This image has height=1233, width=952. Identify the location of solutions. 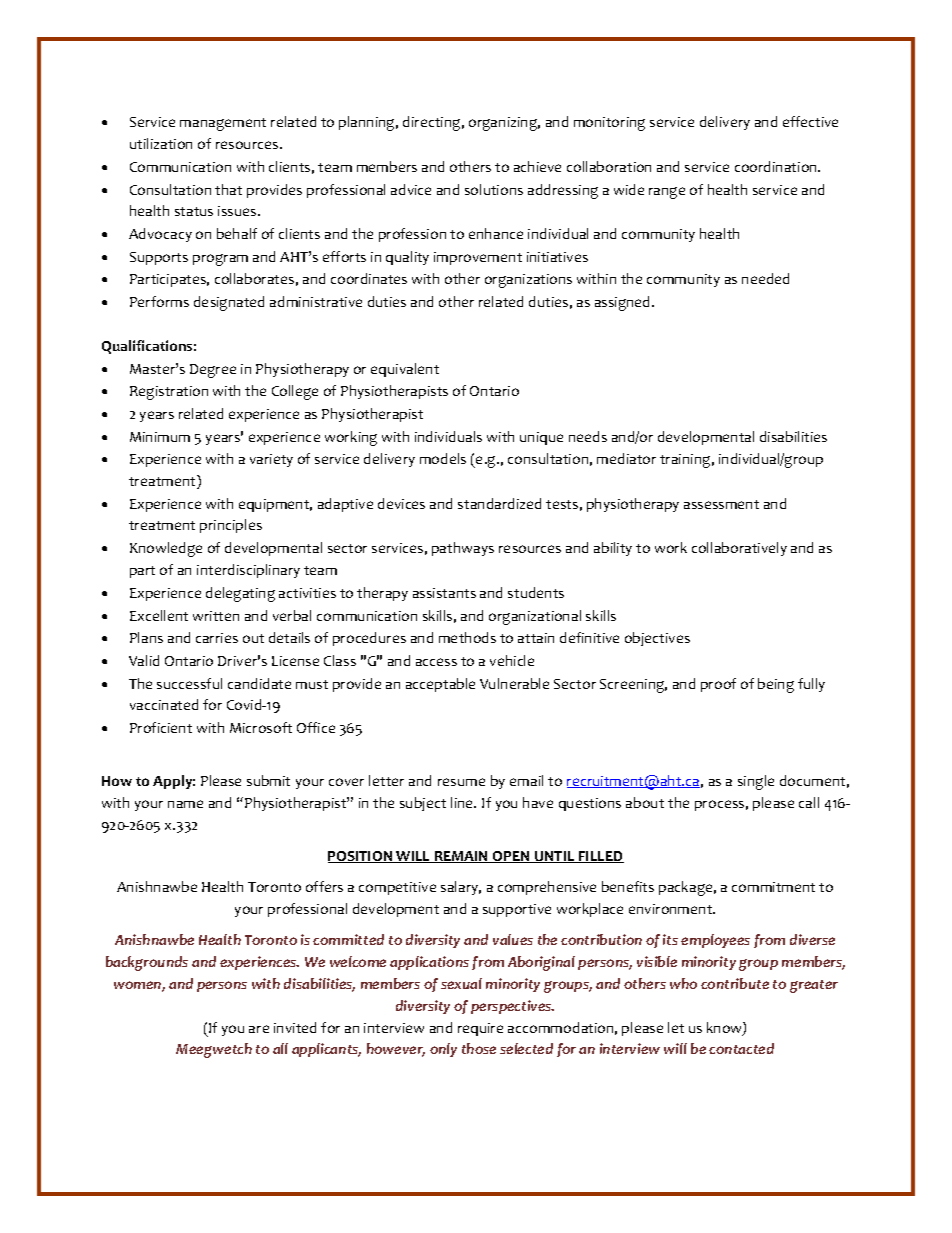
(494, 189).
